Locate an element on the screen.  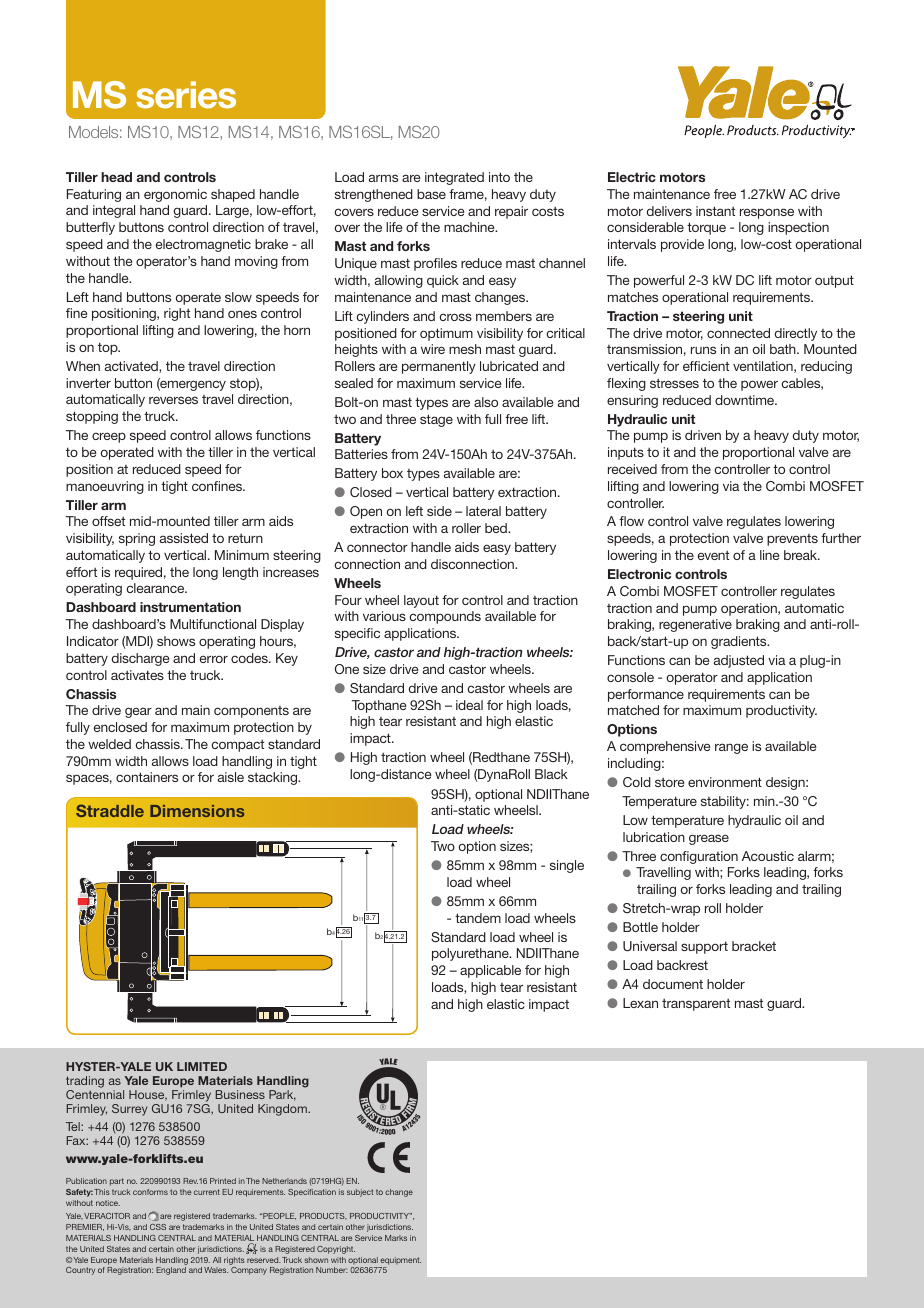
adjusted is located at coordinates (739, 661).
